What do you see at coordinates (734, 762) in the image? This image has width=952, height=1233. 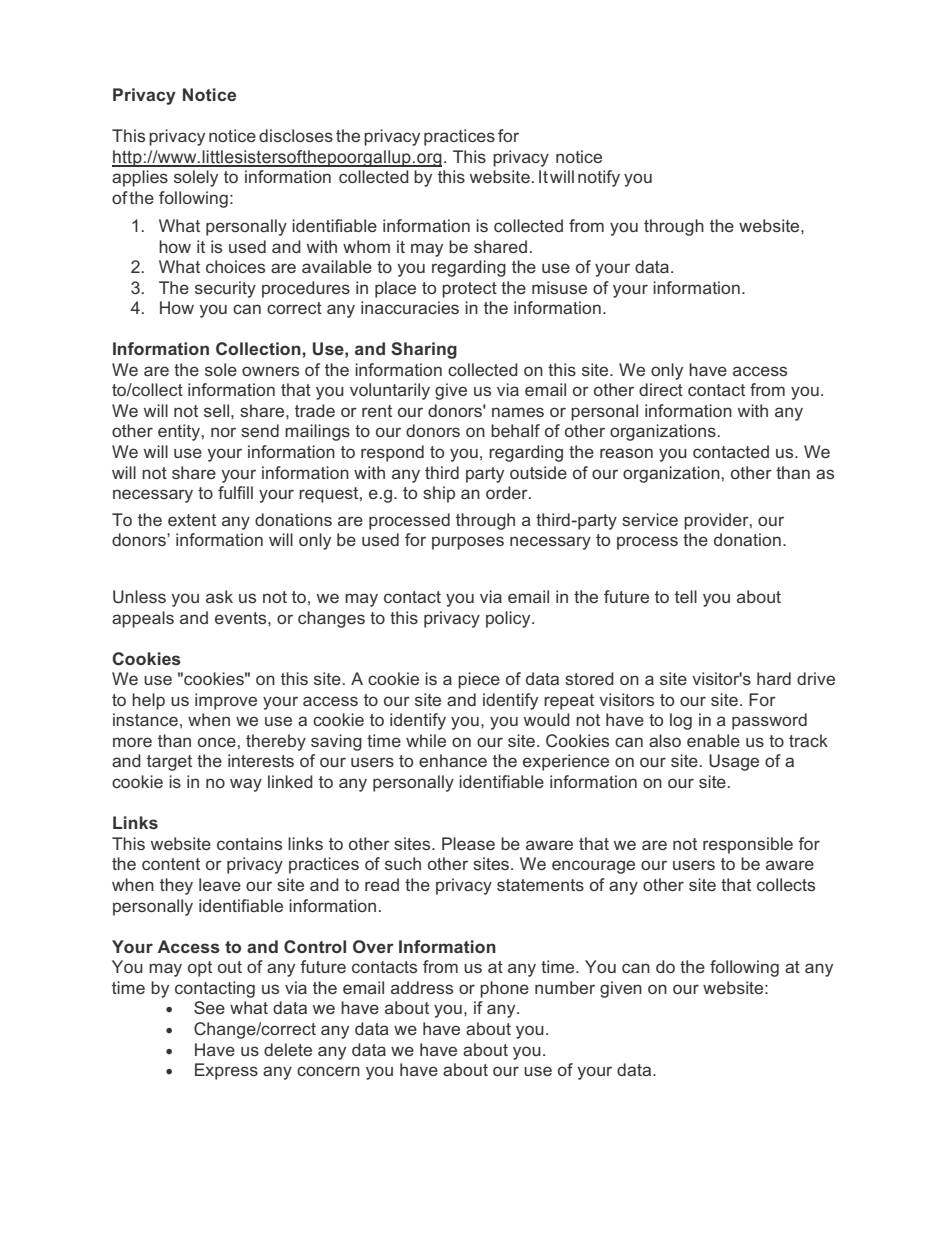 I see `Usage` at bounding box center [734, 762].
